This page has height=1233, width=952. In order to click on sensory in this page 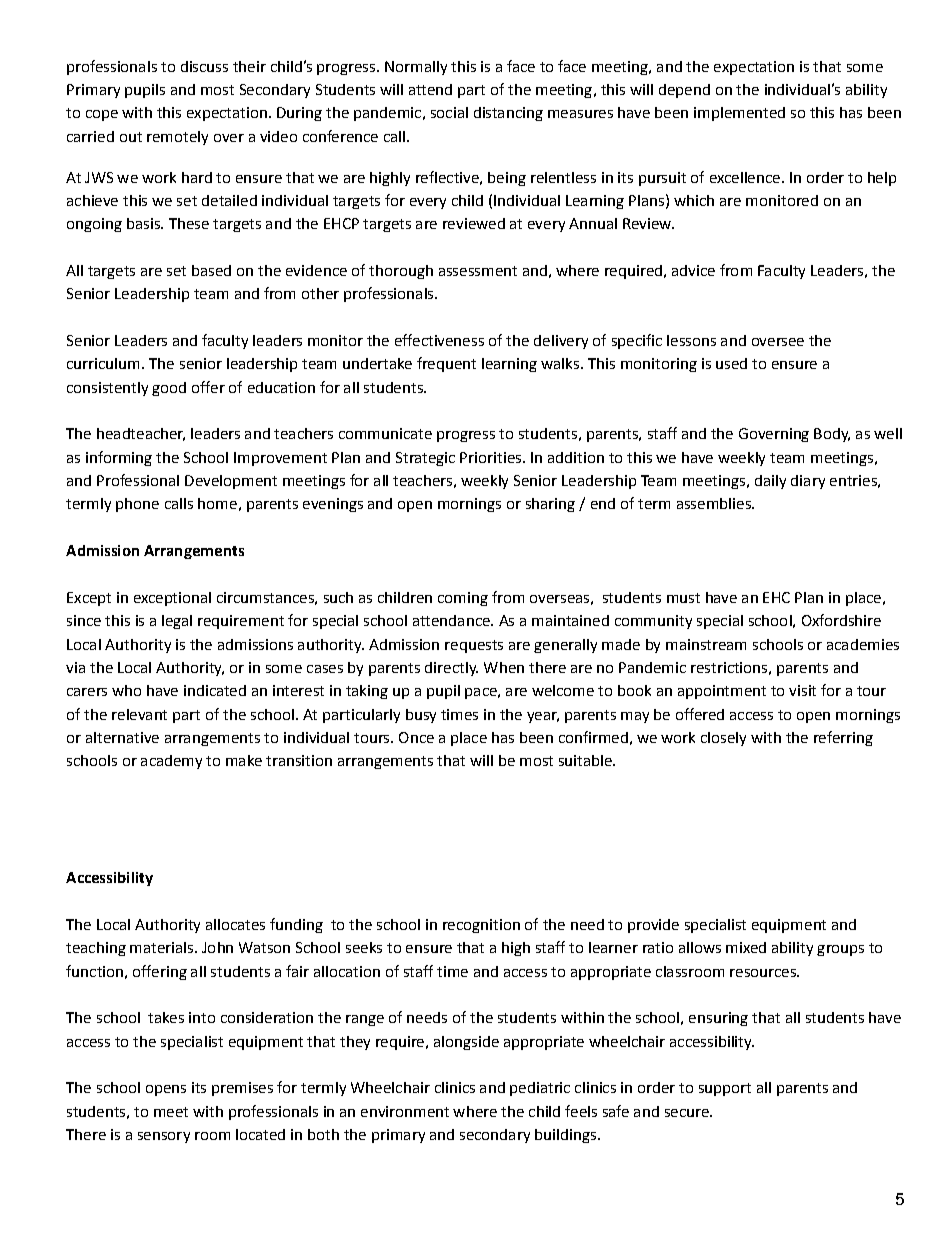, I will do `click(164, 1137)`.
